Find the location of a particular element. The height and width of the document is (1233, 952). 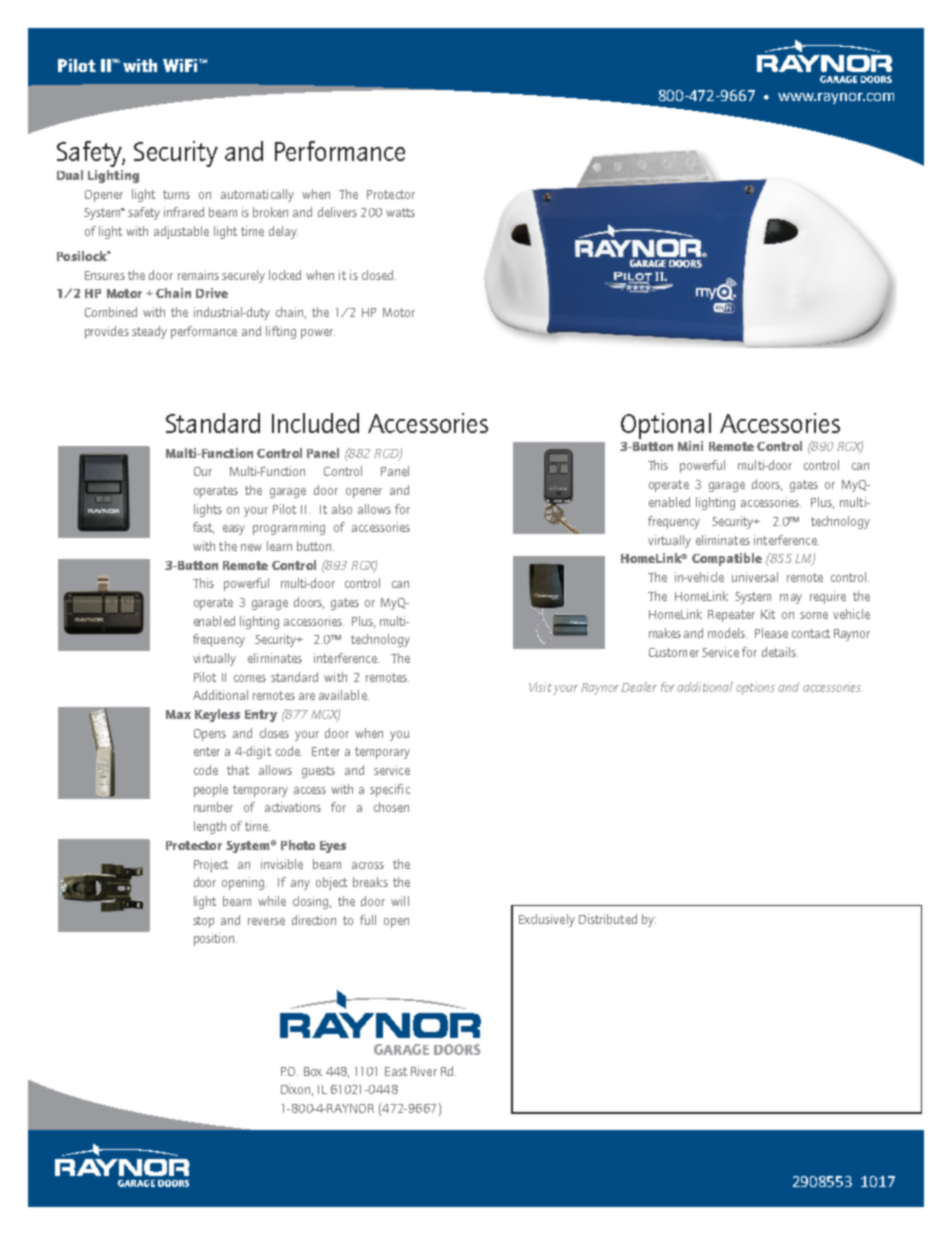

Optional is located at coordinates (666, 426).
